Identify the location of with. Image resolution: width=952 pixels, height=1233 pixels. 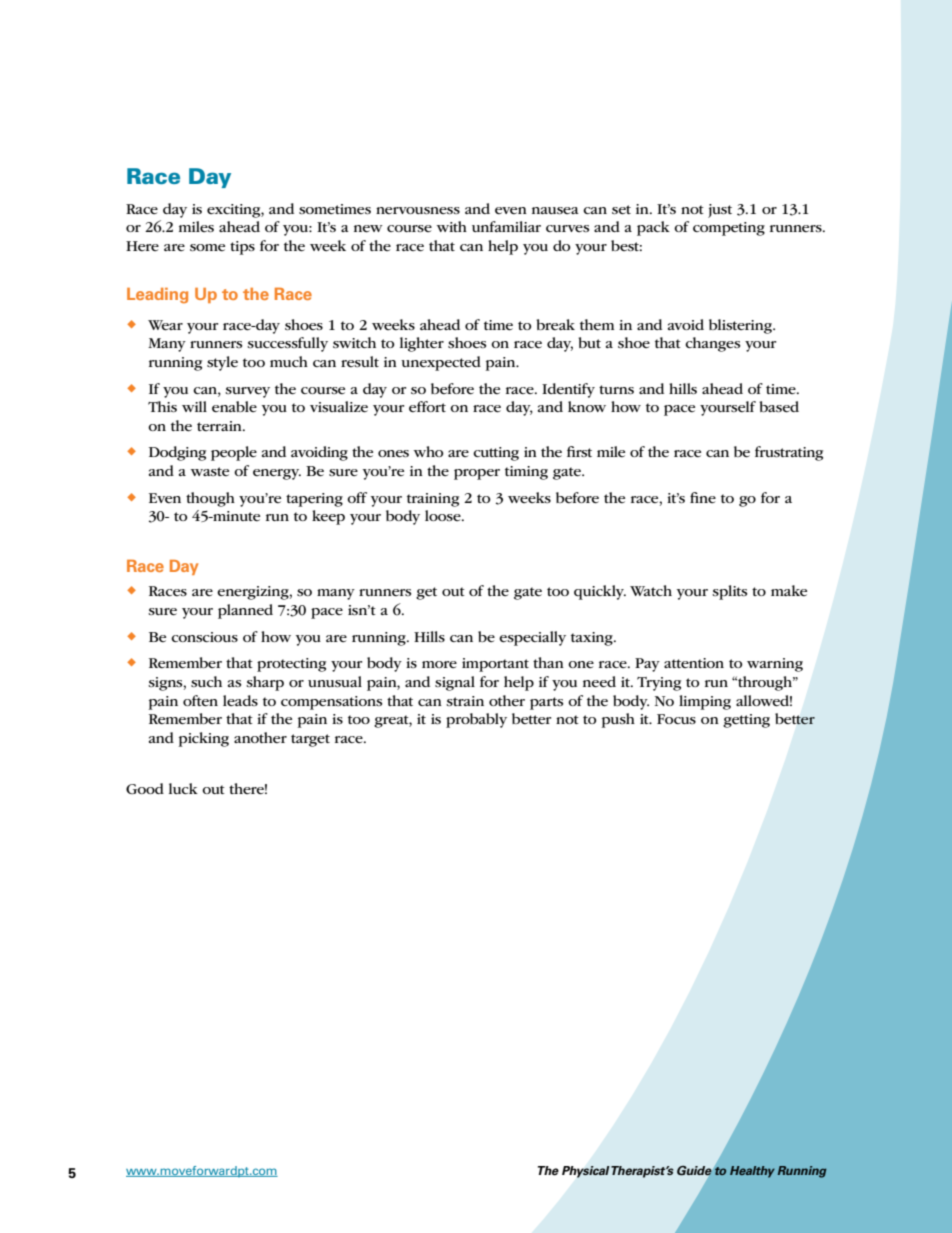
(452, 226).
